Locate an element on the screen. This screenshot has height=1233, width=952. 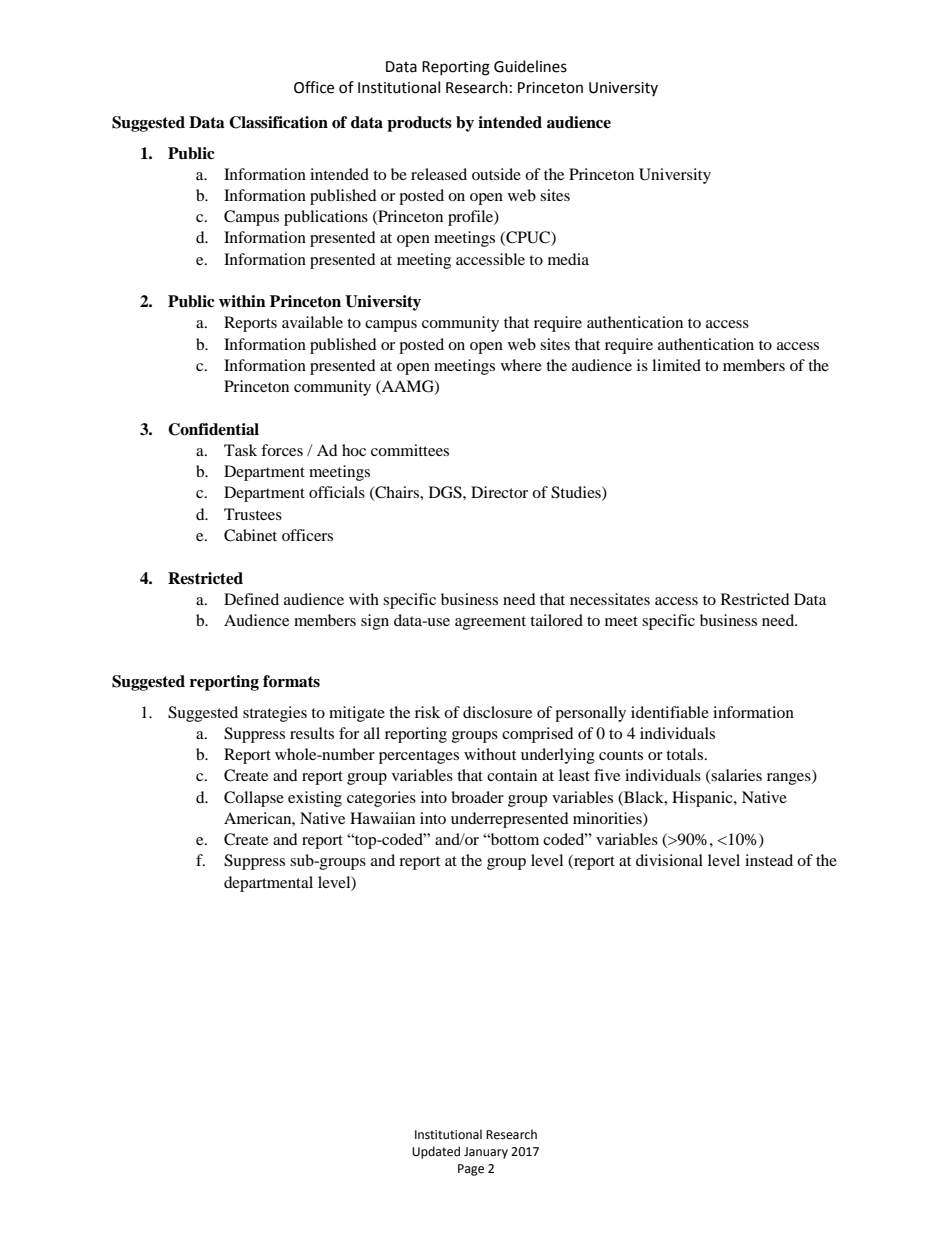
Guidelines is located at coordinates (530, 66).
